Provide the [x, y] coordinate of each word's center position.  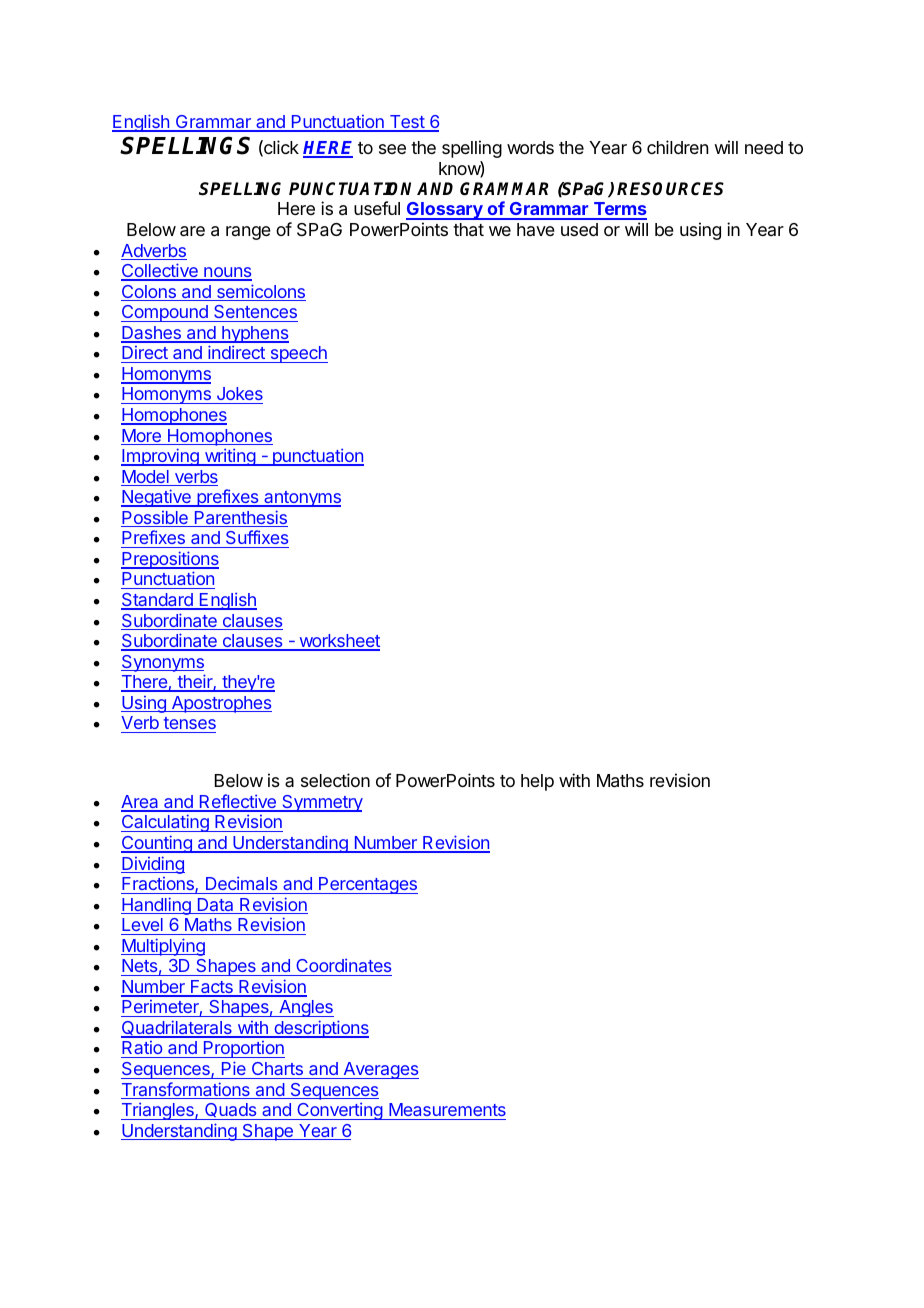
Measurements [447, 1109]
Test [406, 123]
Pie [234, 1068]
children [677, 147]
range [248, 233]
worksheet [338, 642]
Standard [158, 601]
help [537, 782]
